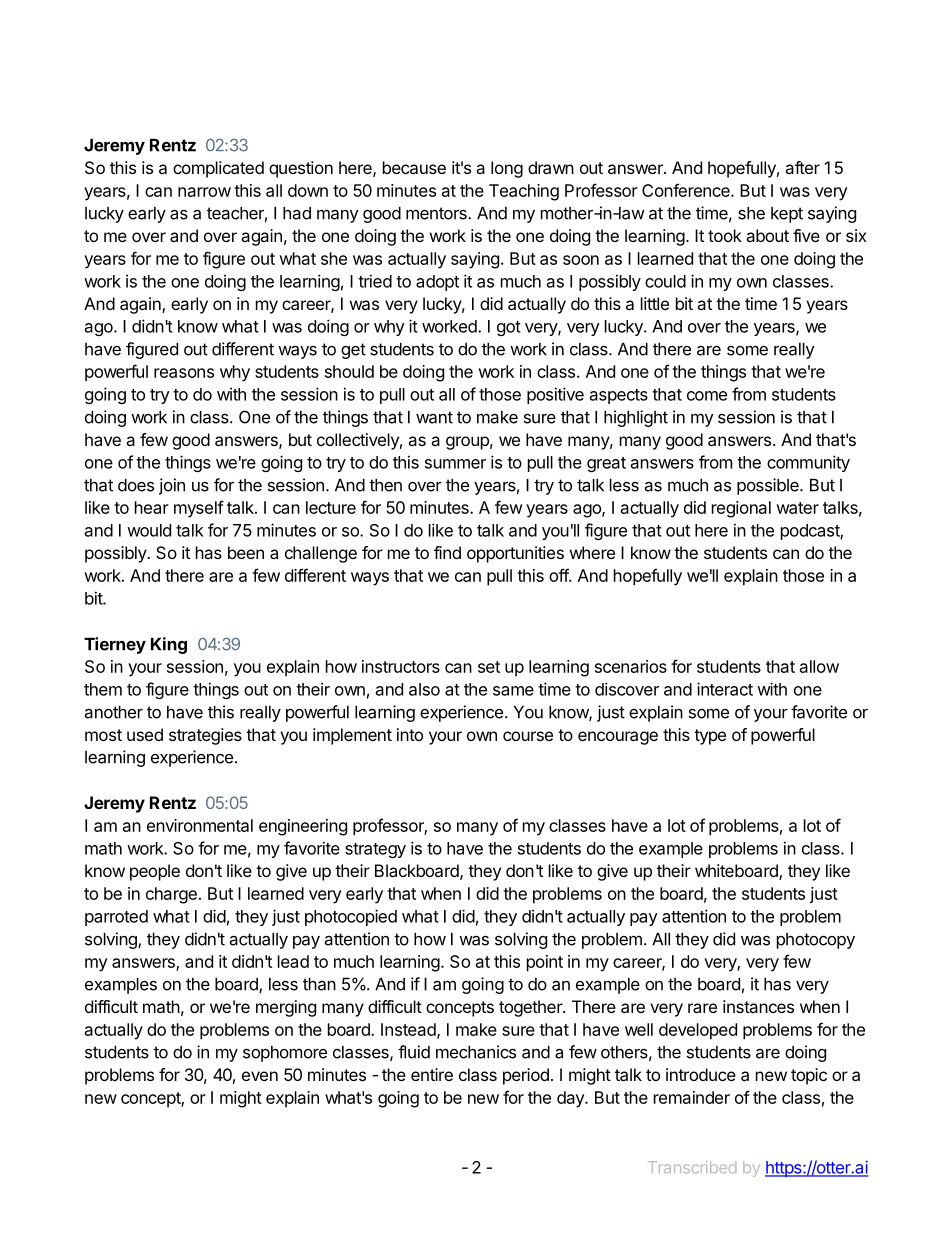 This screenshot has width=952, height=1233. What do you see at coordinates (526, 1076) in the screenshot?
I see `period` at bounding box center [526, 1076].
